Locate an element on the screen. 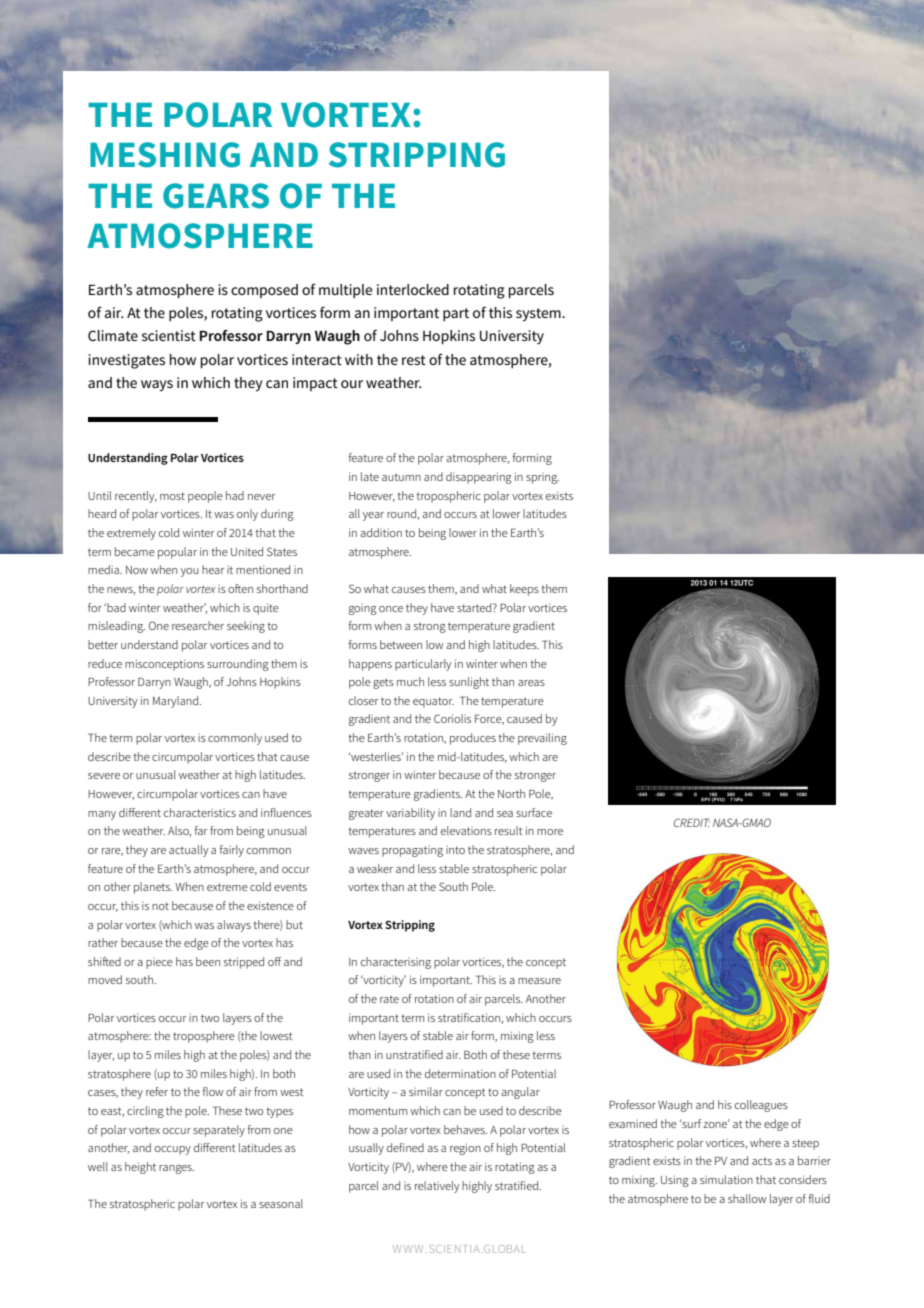 This screenshot has height=1308, width=924. ranges is located at coordinates (176, 1169).
